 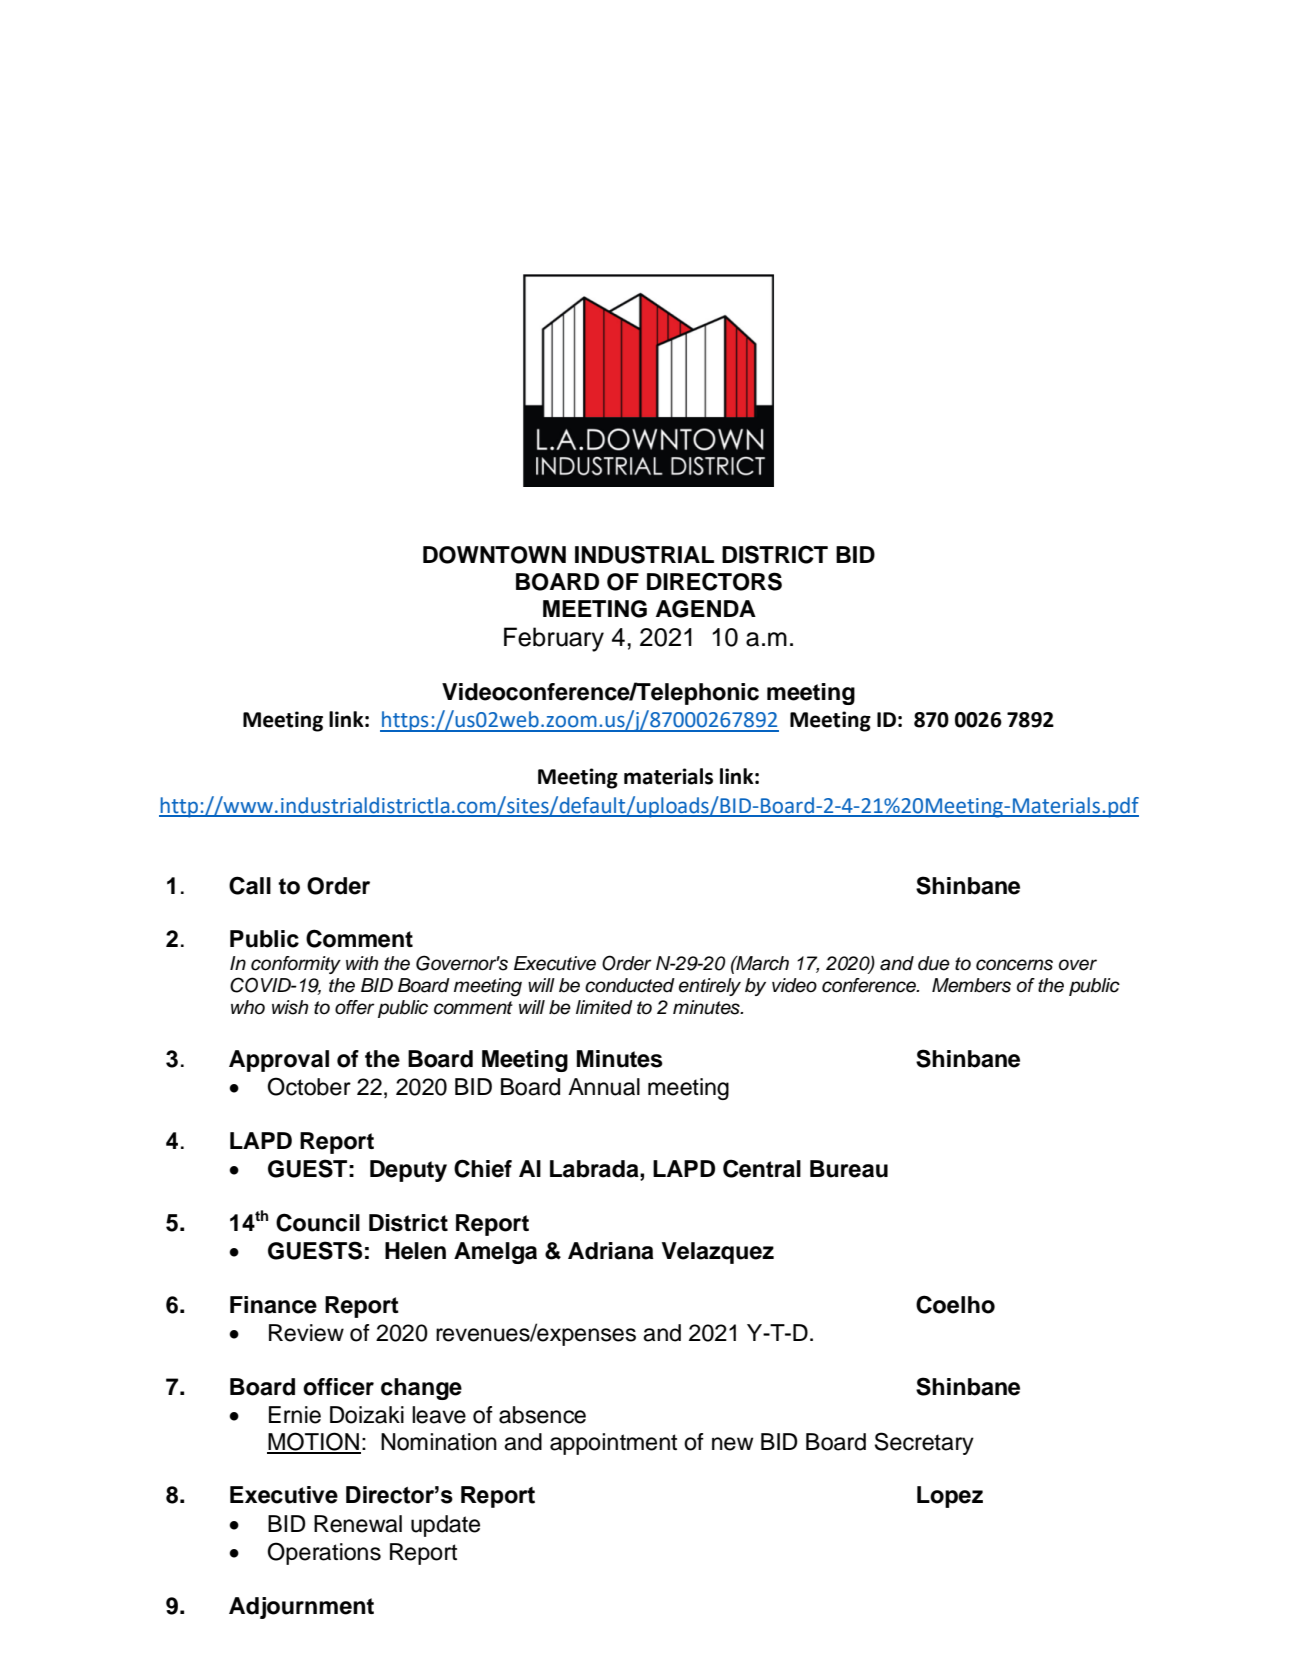 What do you see at coordinates (309, 1086) in the image?
I see `October` at bounding box center [309, 1086].
